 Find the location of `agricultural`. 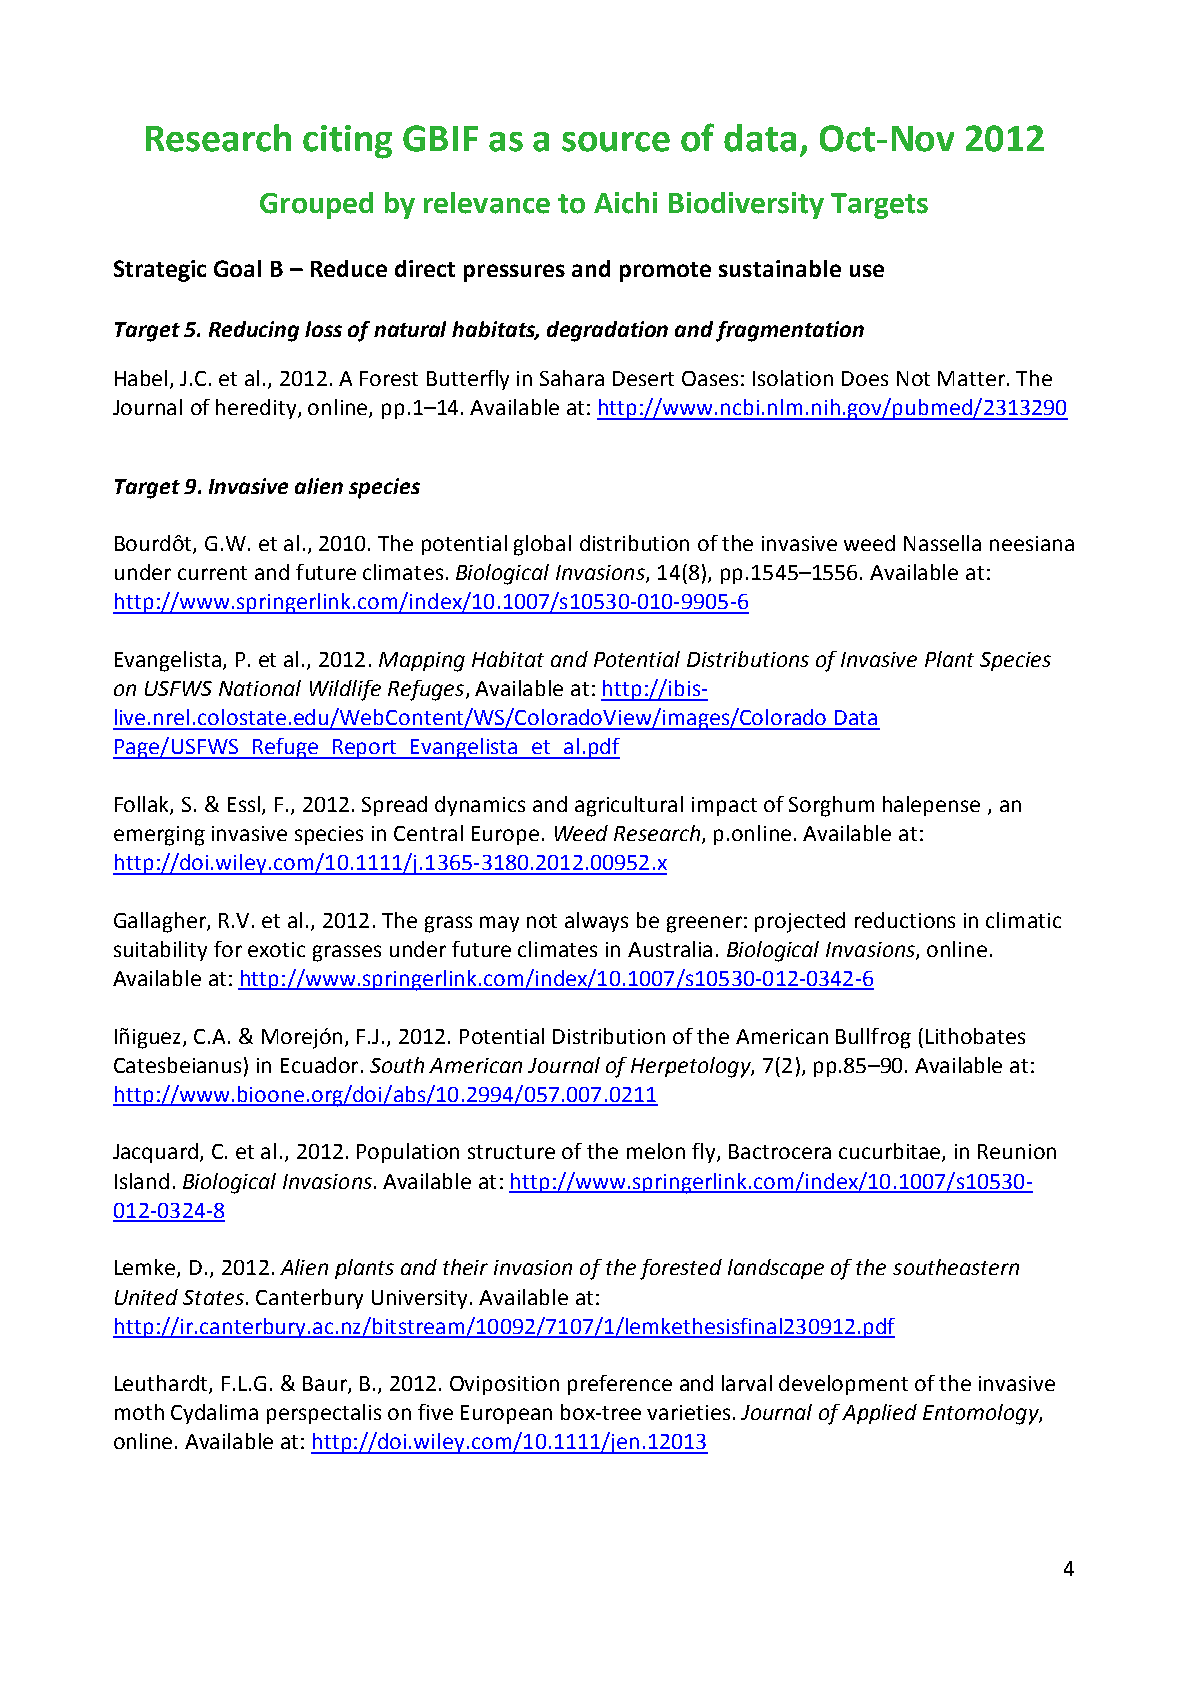

agricultural is located at coordinates (629, 806).
